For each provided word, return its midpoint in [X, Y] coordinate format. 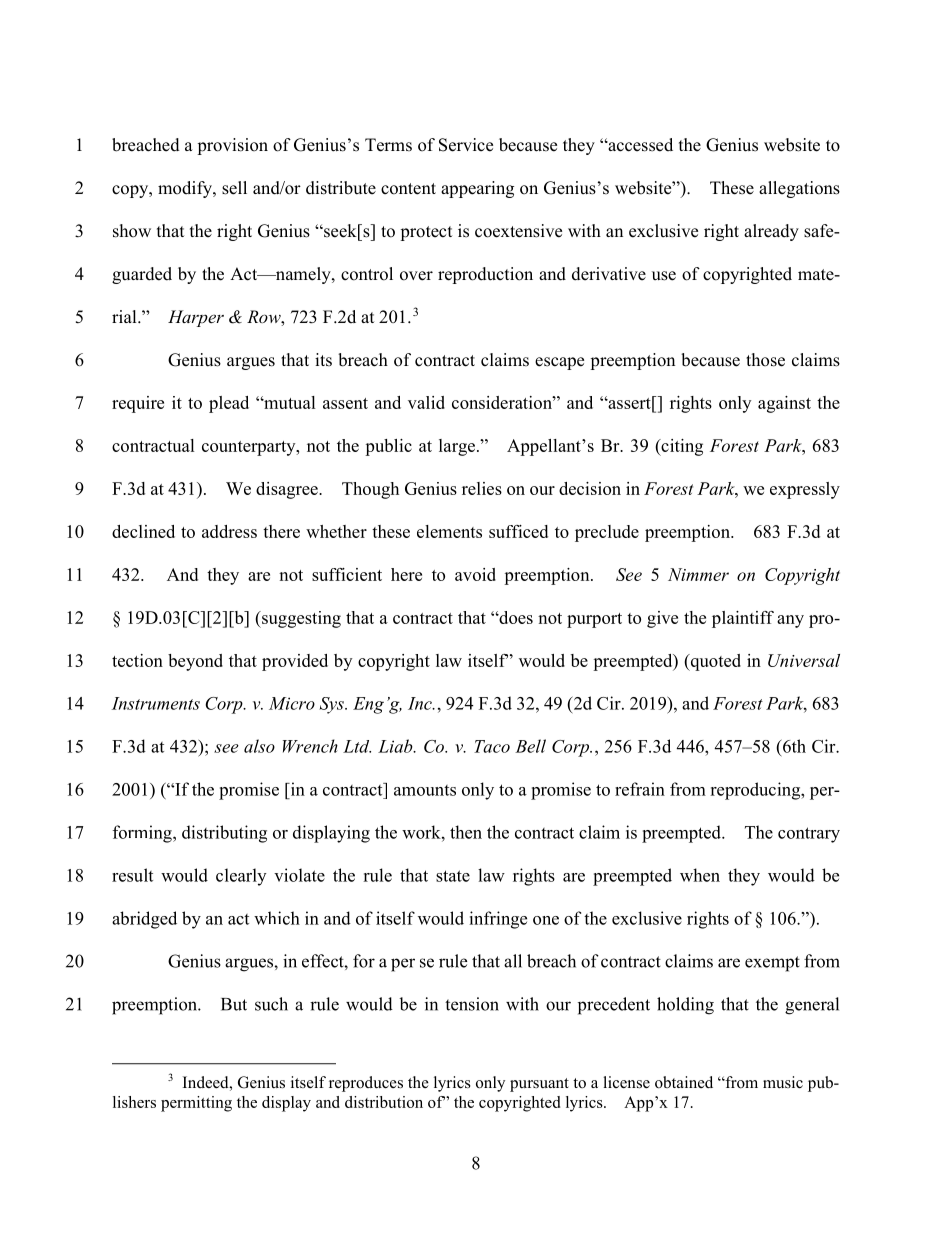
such [271, 1004]
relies [482, 488]
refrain [640, 789]
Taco [492, 746]
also [259, 746]
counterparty [250, 448]
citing [681, 447]
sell [234, 188]
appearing [477, 189]
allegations [799, 189]
